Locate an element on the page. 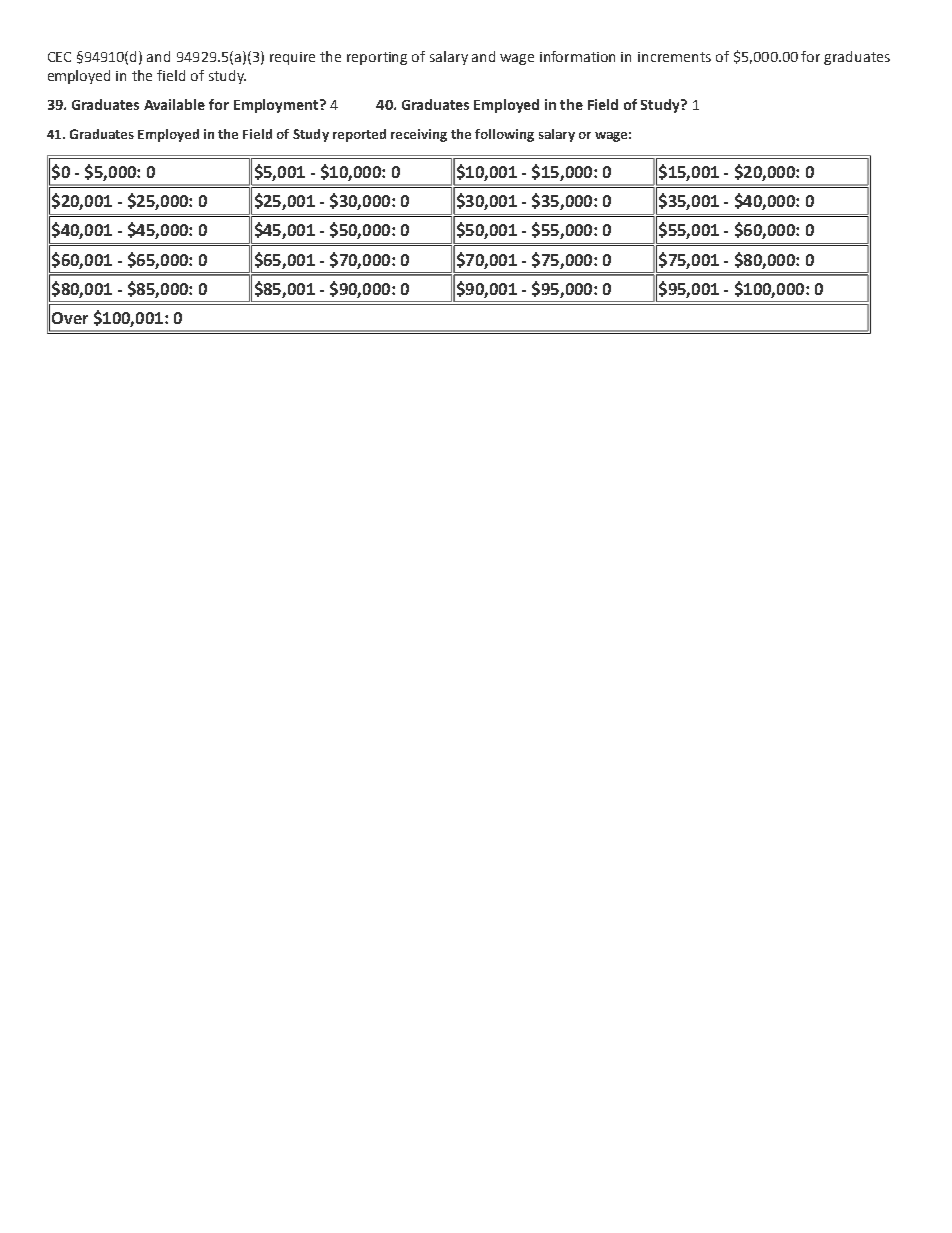  reporting is located at coordinates (377, 58).
